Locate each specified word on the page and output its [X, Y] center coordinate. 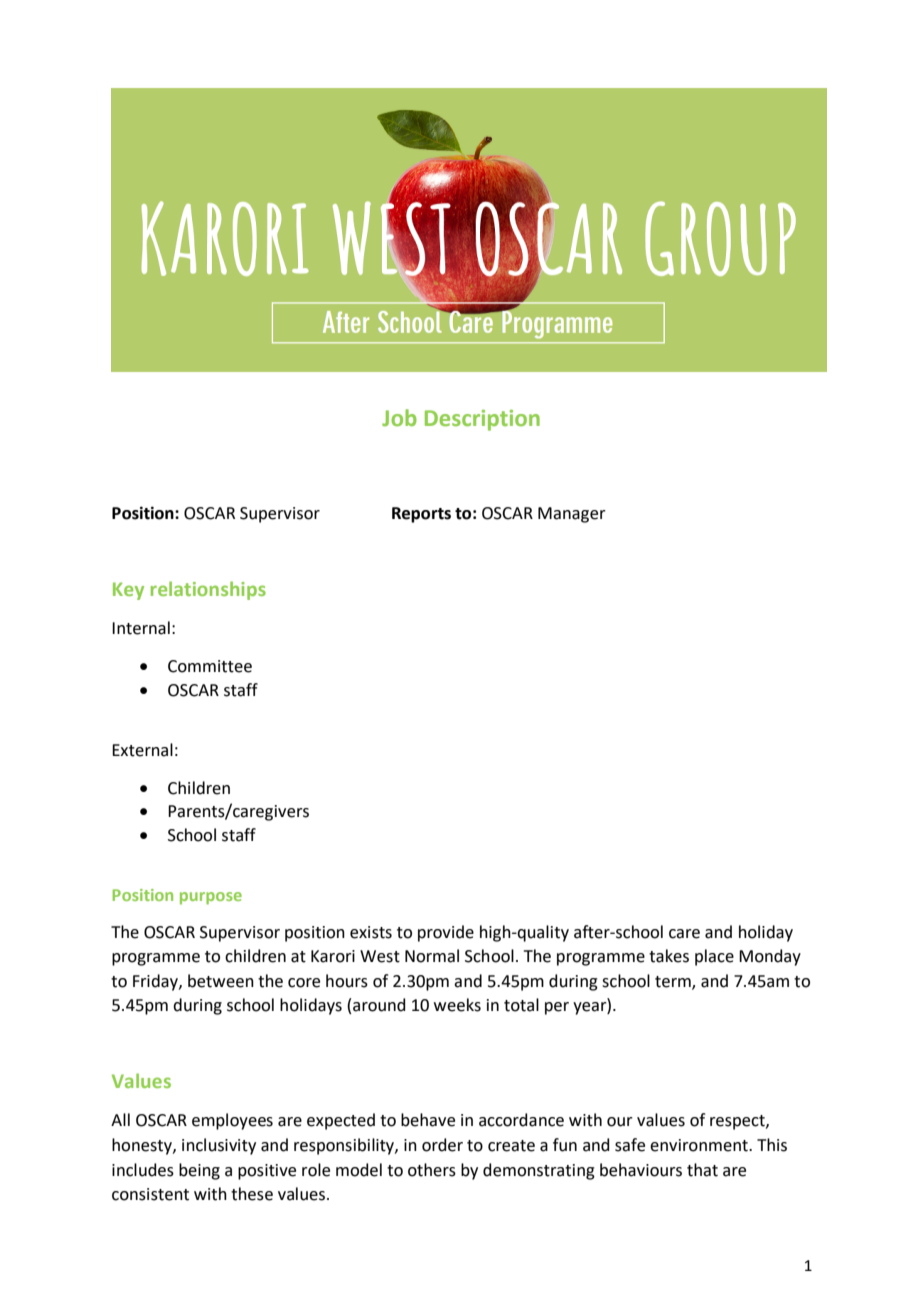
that [702, 1170]
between [221, 981]
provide [446, 933]
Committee [210, 666]
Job [399, 417]
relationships [208, 590]
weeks [457, 1005]
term [674, 982]
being [199, 1171]
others [432, 1170]
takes [669, 956]
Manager [572, 515]
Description [482, 420]
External [142, 750]
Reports [421, 515]
